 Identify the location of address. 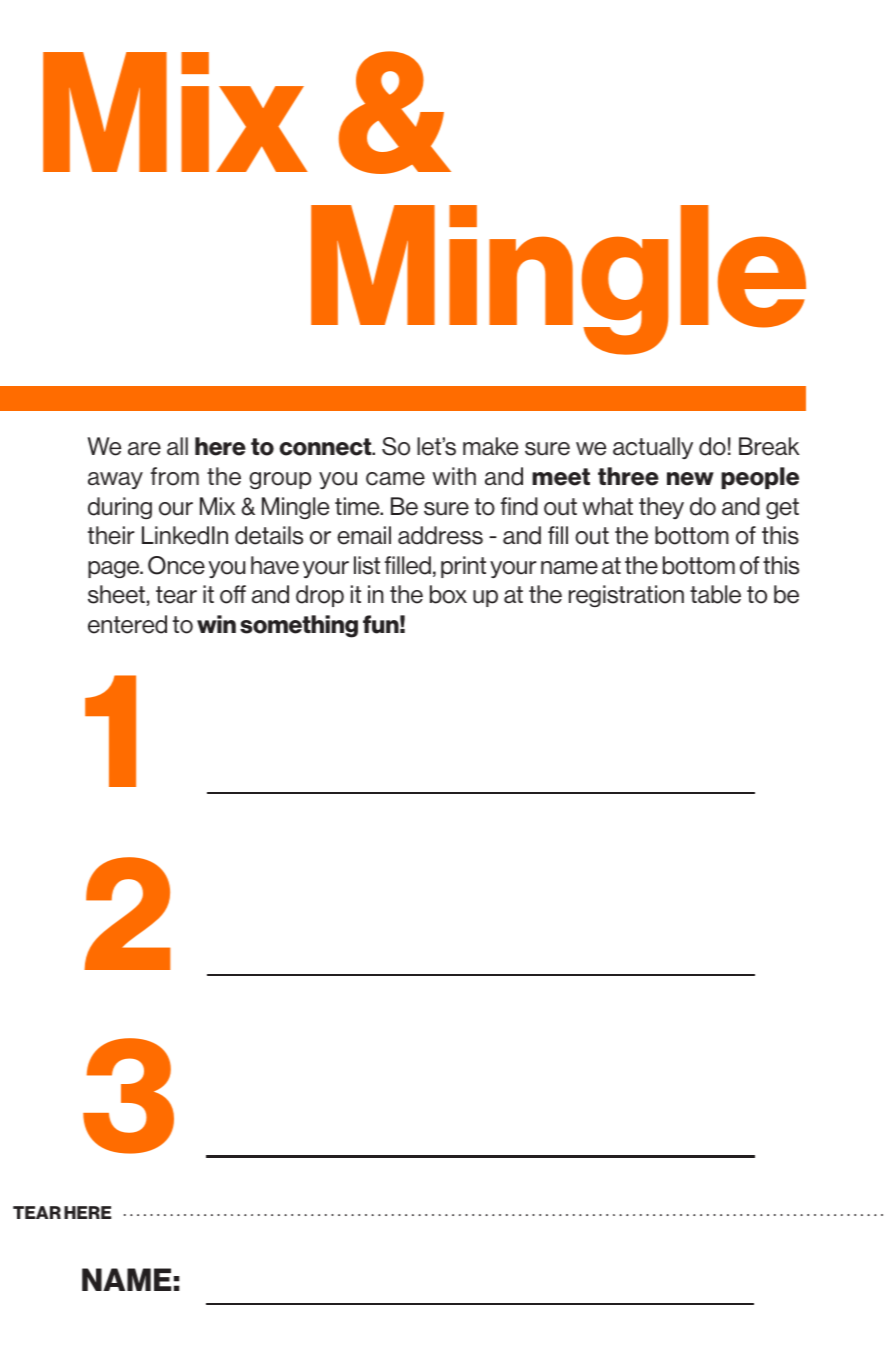
(440, 535).
